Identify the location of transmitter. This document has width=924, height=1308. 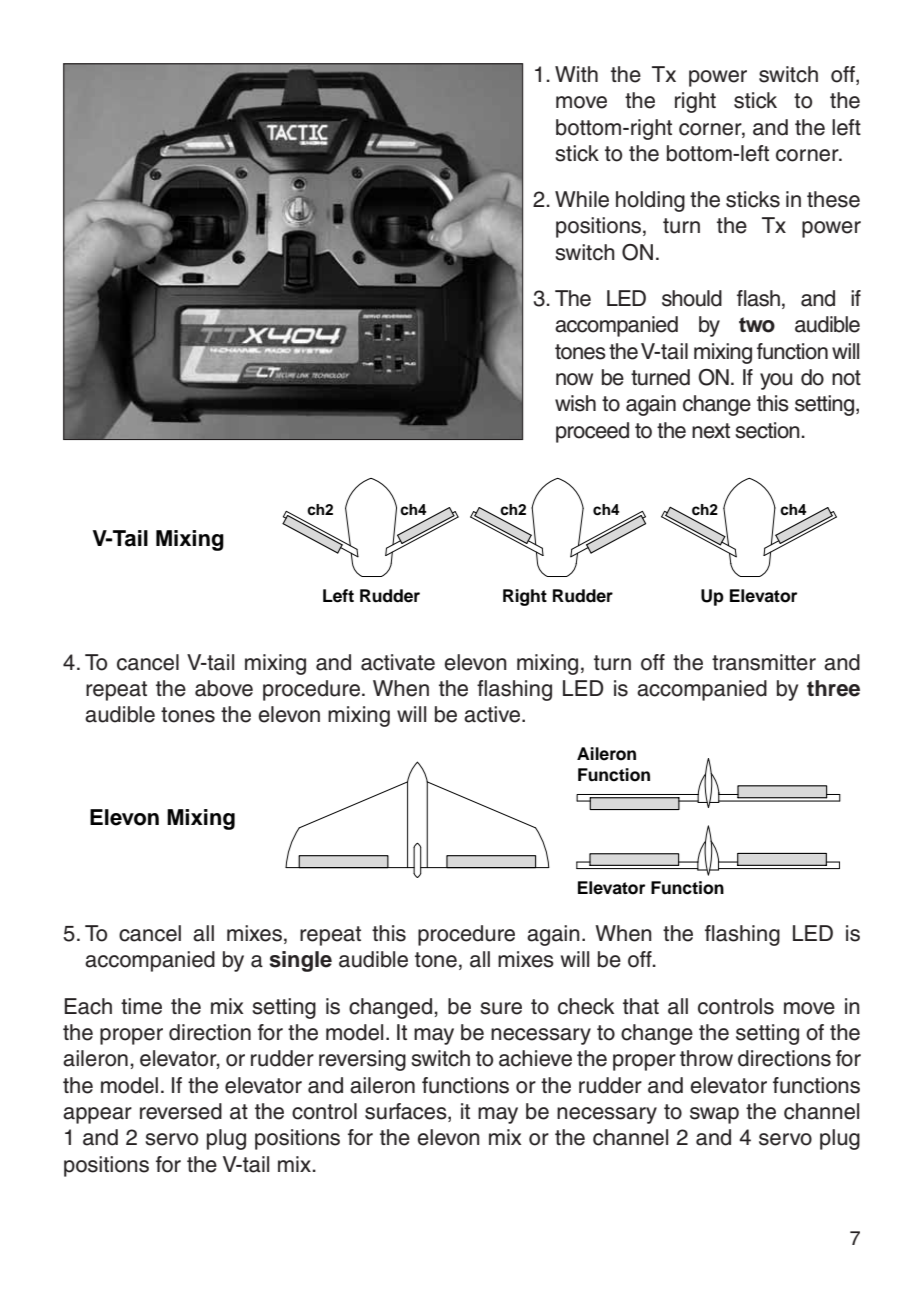
(764, 662).
